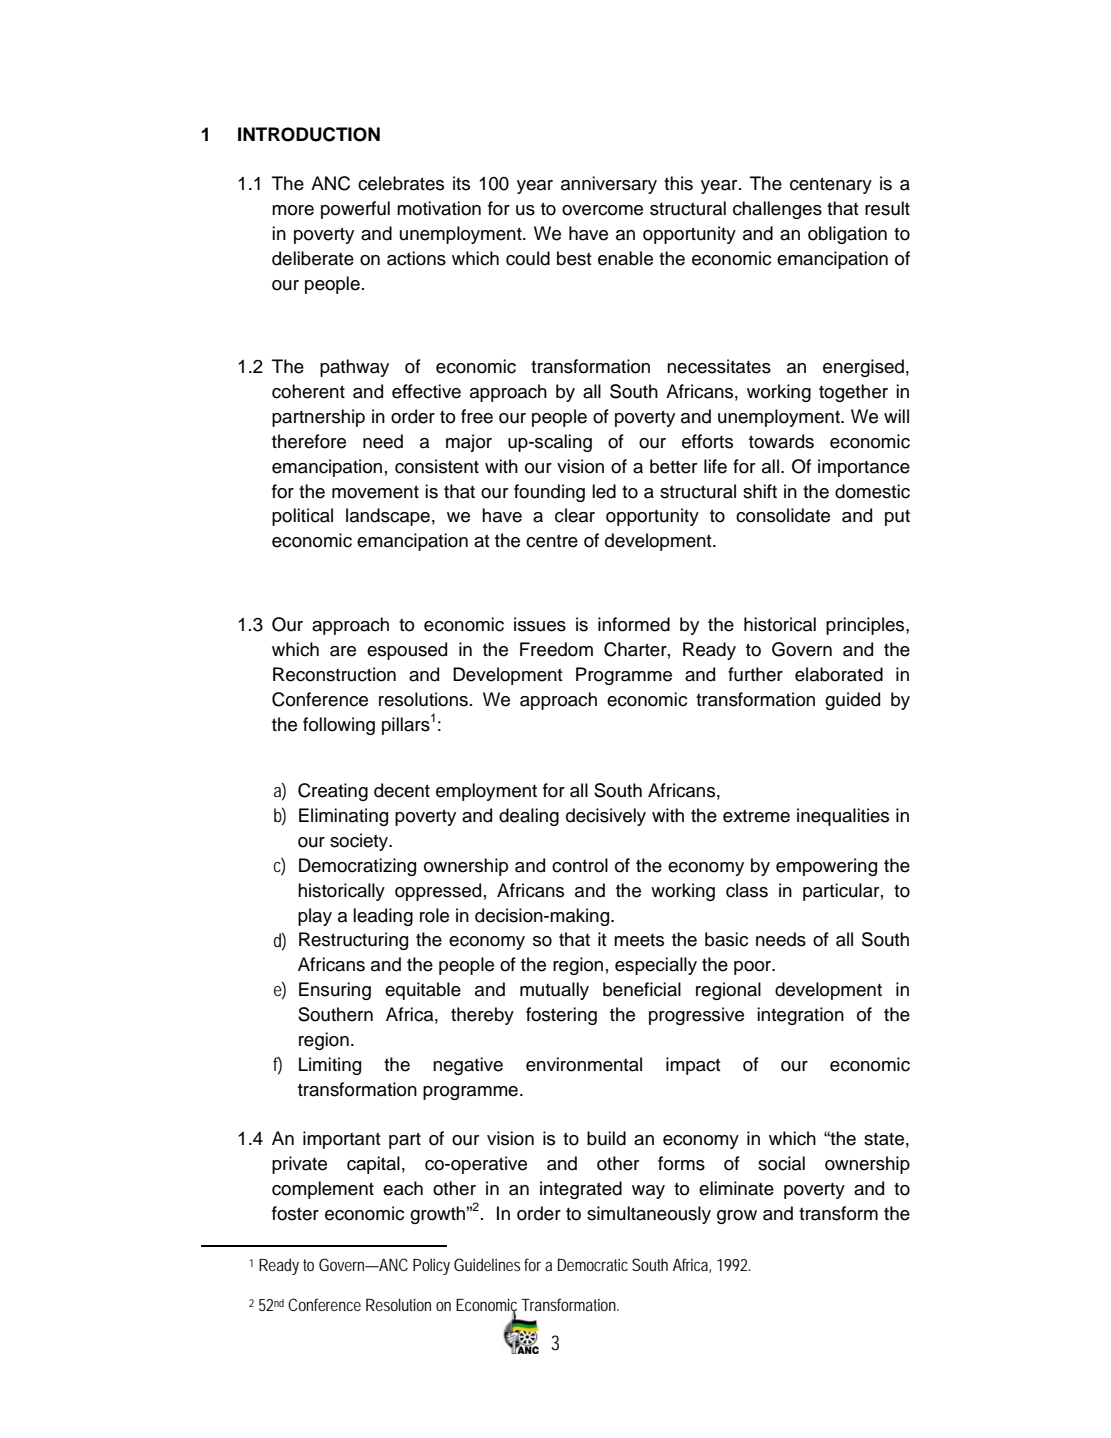 This document has height=1438, width=1111. Describe the element at coordinates (609, 185) in the document. I see `anniversary` at that location.
